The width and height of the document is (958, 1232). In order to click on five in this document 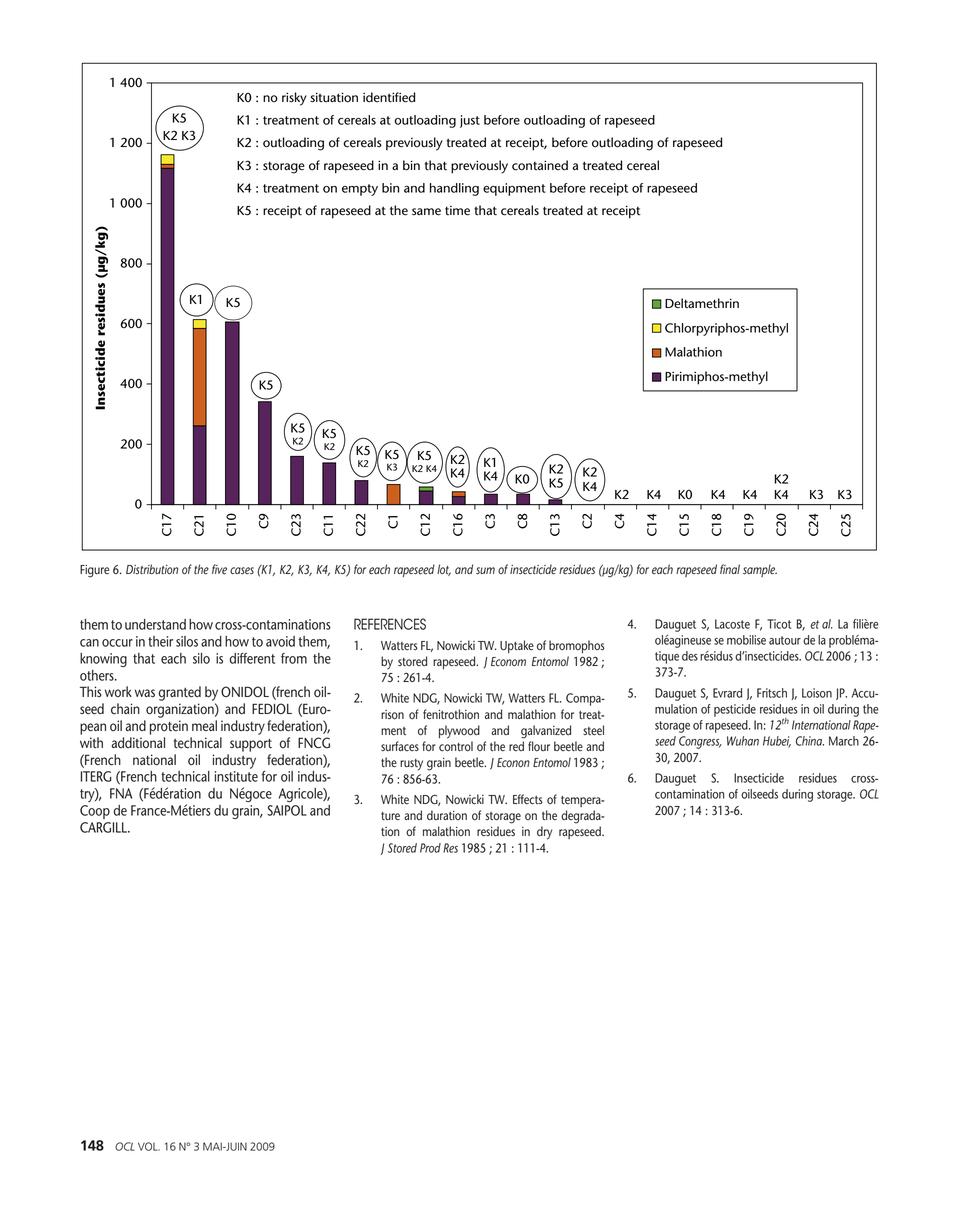, I will do `click(219, 569)`.
